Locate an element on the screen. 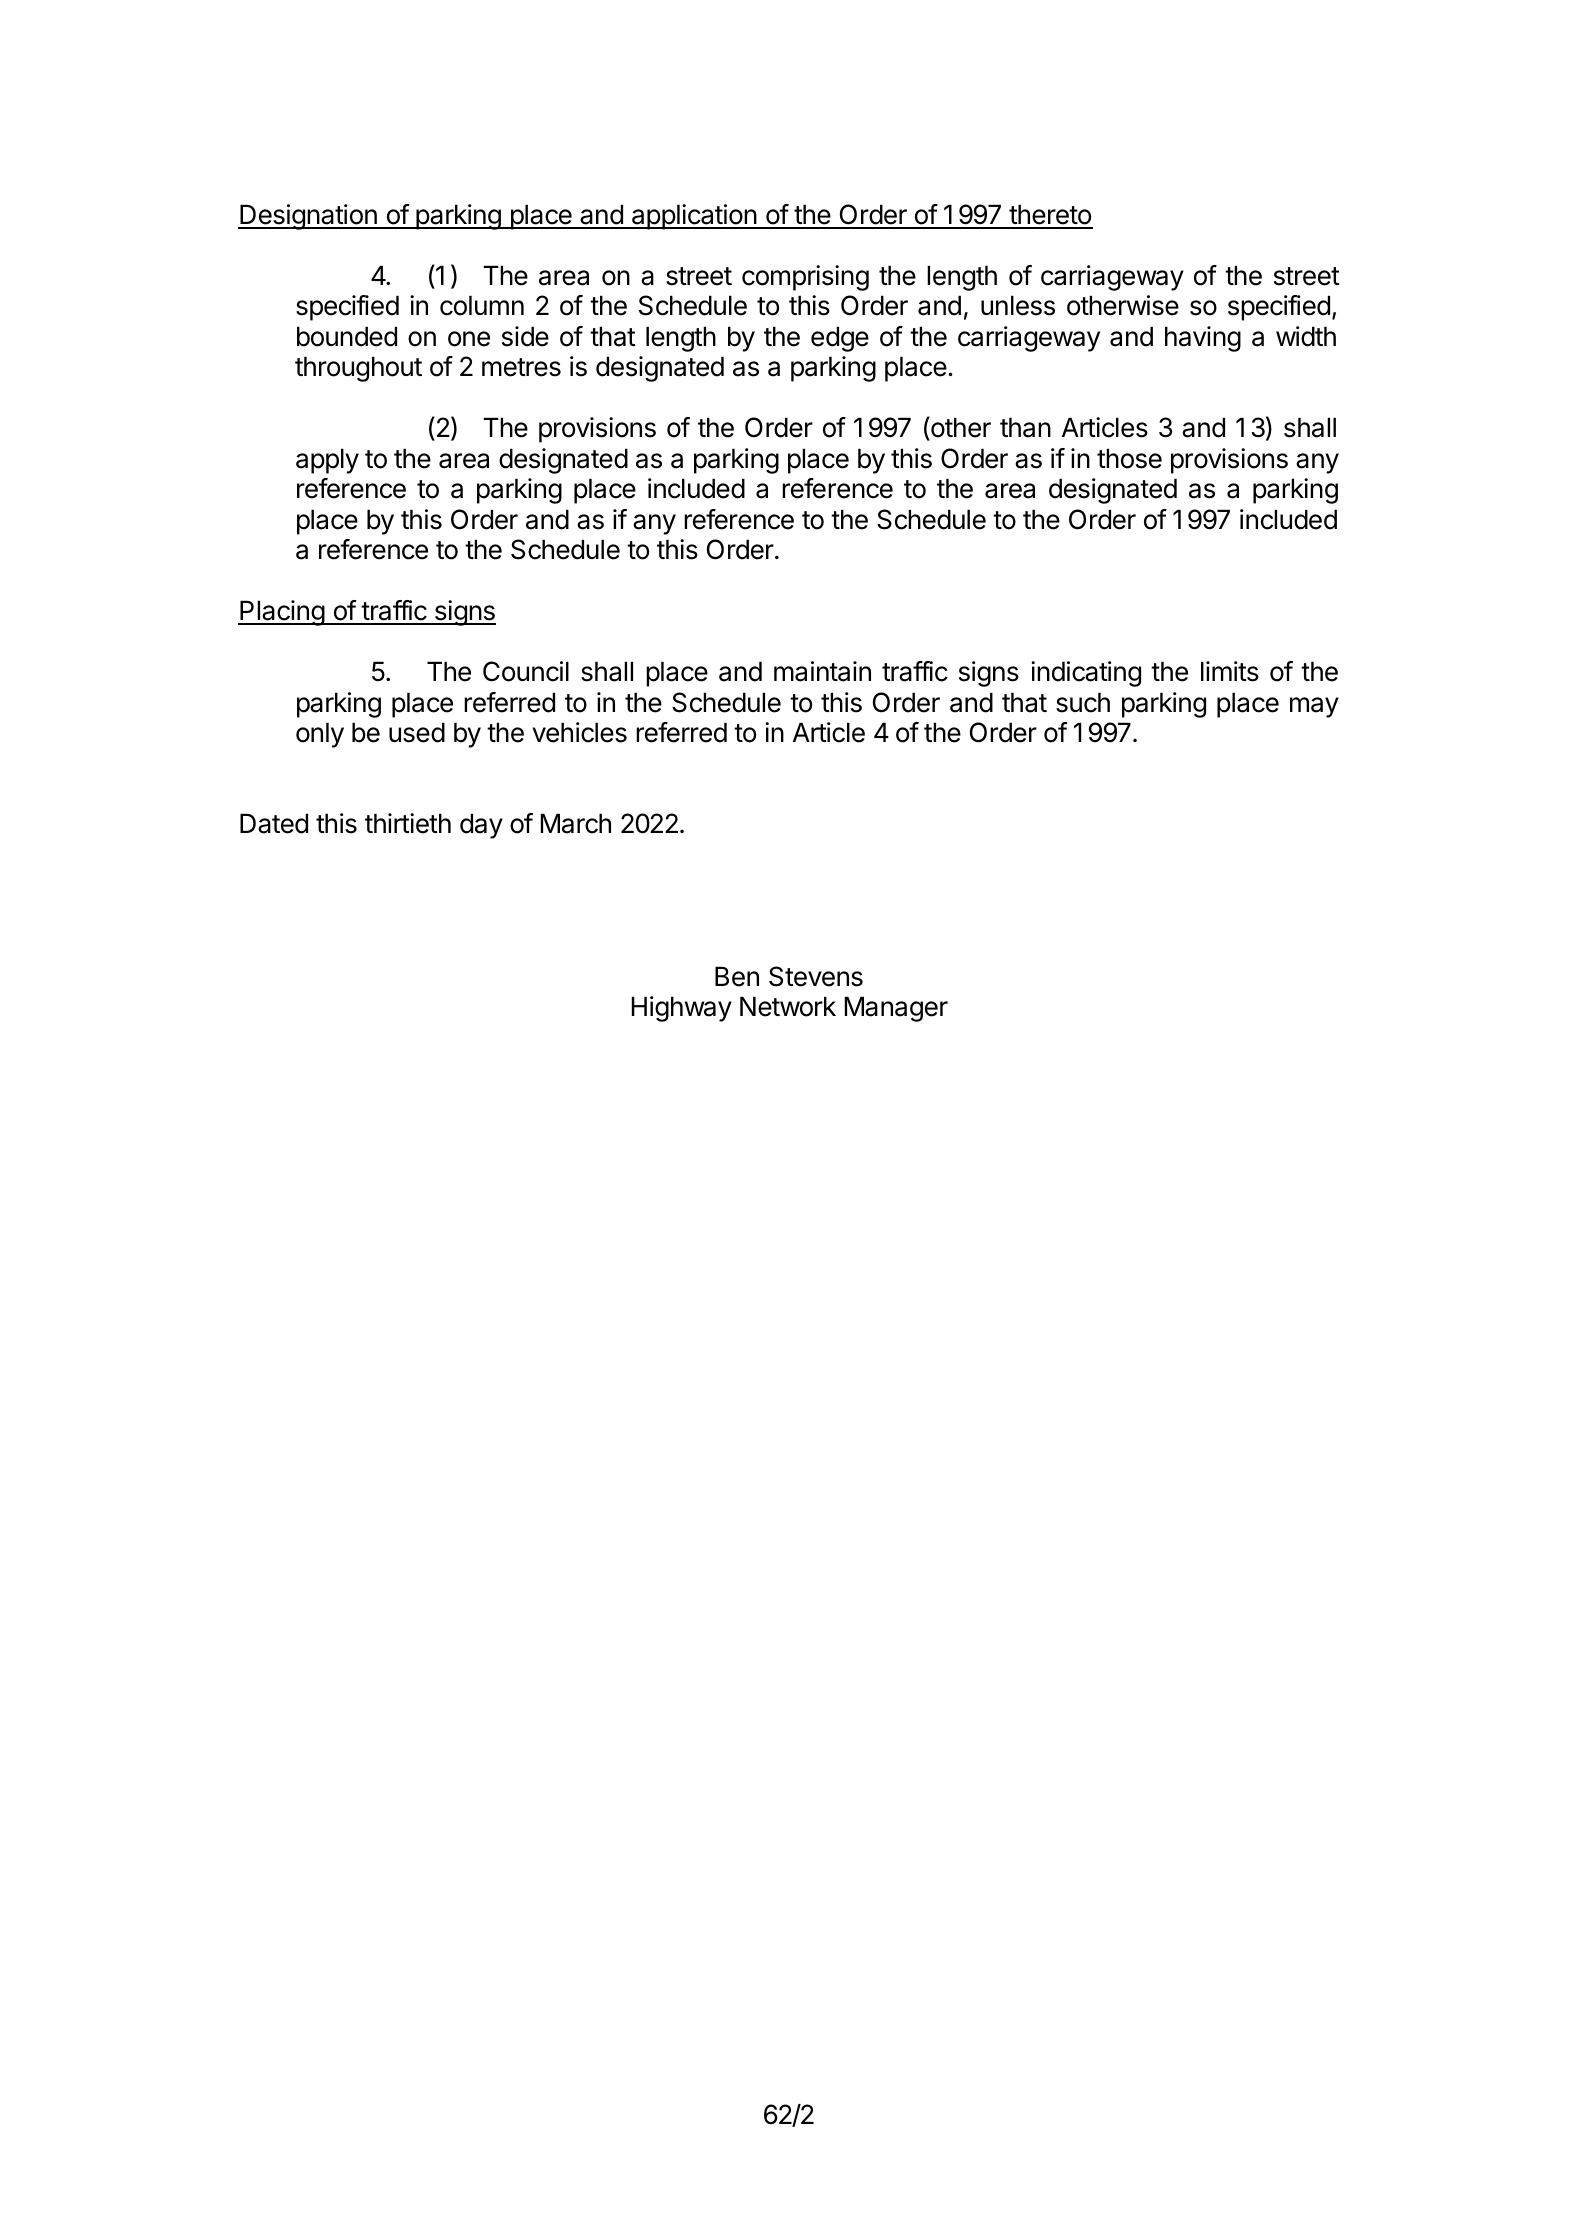 The height and width of the screenshot is (2231, 1577). Designation is located at coordinates (308, 217).
